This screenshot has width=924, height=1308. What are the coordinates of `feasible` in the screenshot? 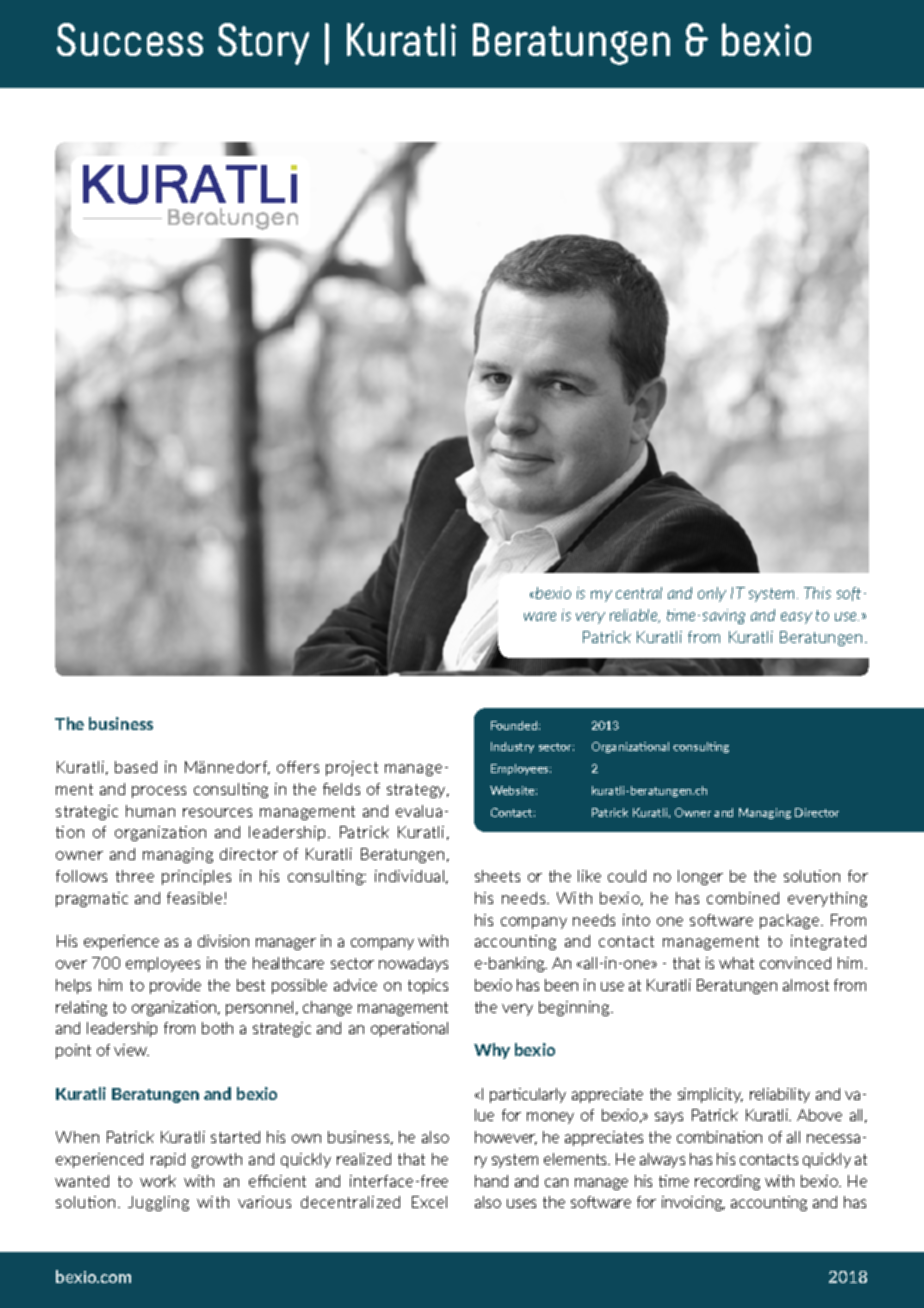 It's located at (196, 898).
